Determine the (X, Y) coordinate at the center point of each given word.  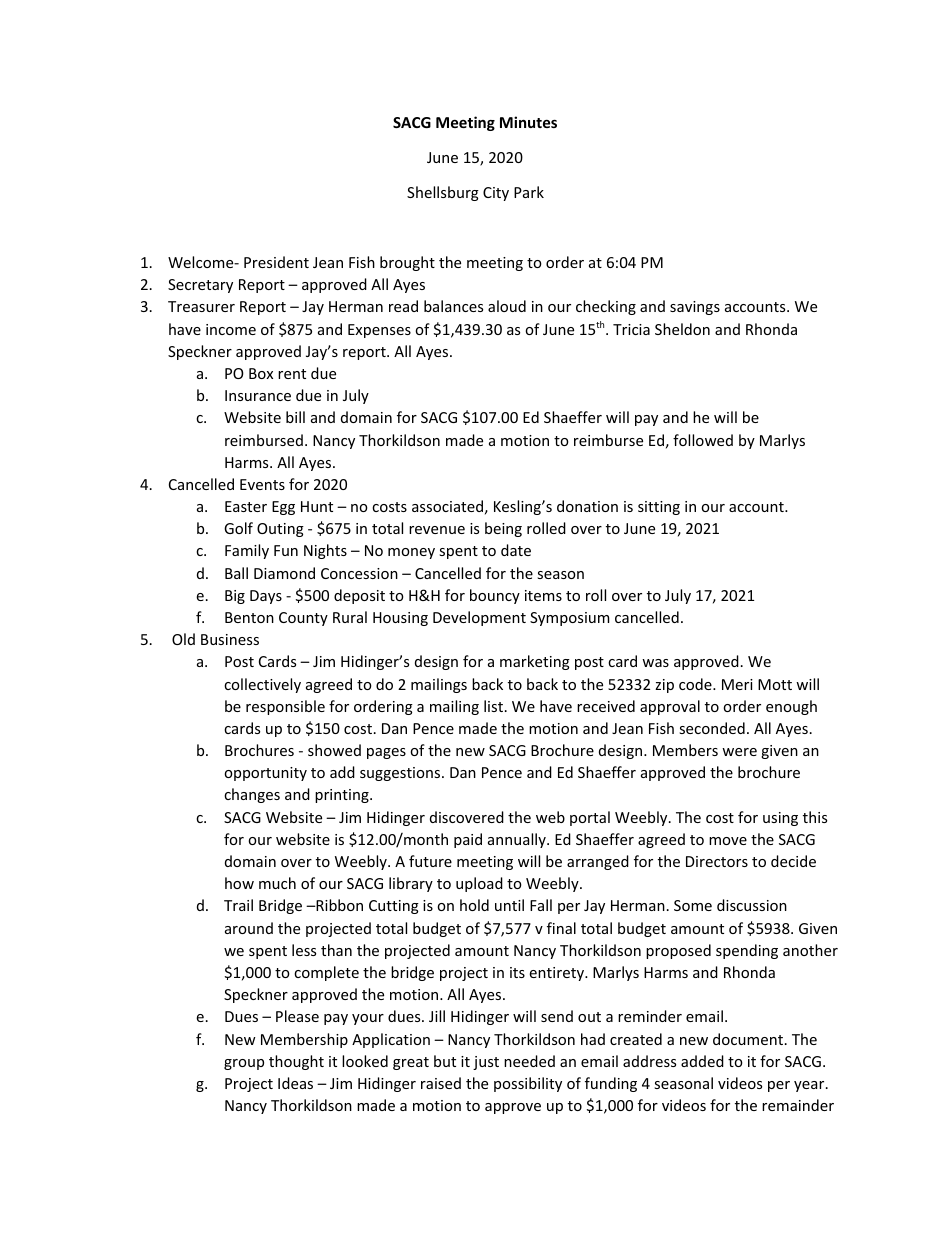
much (277, 883)
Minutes (528, 122)
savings (695, 308)
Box (261, 373)
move (728, 841)
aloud (507, 306)
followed (703, 440)
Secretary (200, 286)
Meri (737, 684)
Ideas (295, 1083)
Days (266, 597)
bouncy (495, 596)
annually (518, 840)
